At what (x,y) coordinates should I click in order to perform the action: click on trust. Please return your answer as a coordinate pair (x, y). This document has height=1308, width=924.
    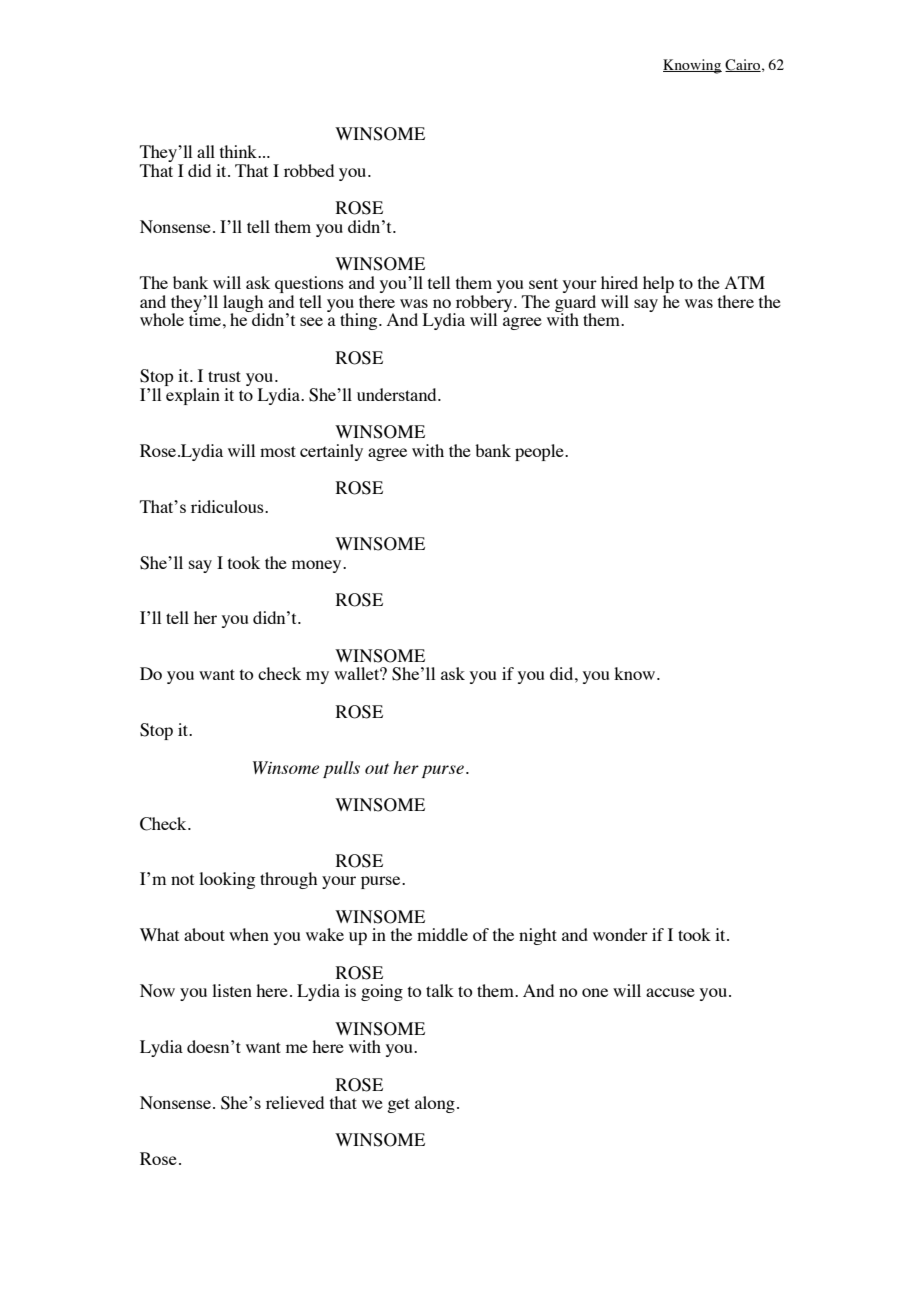
    Looking at the image, I should click on (224, 376).
